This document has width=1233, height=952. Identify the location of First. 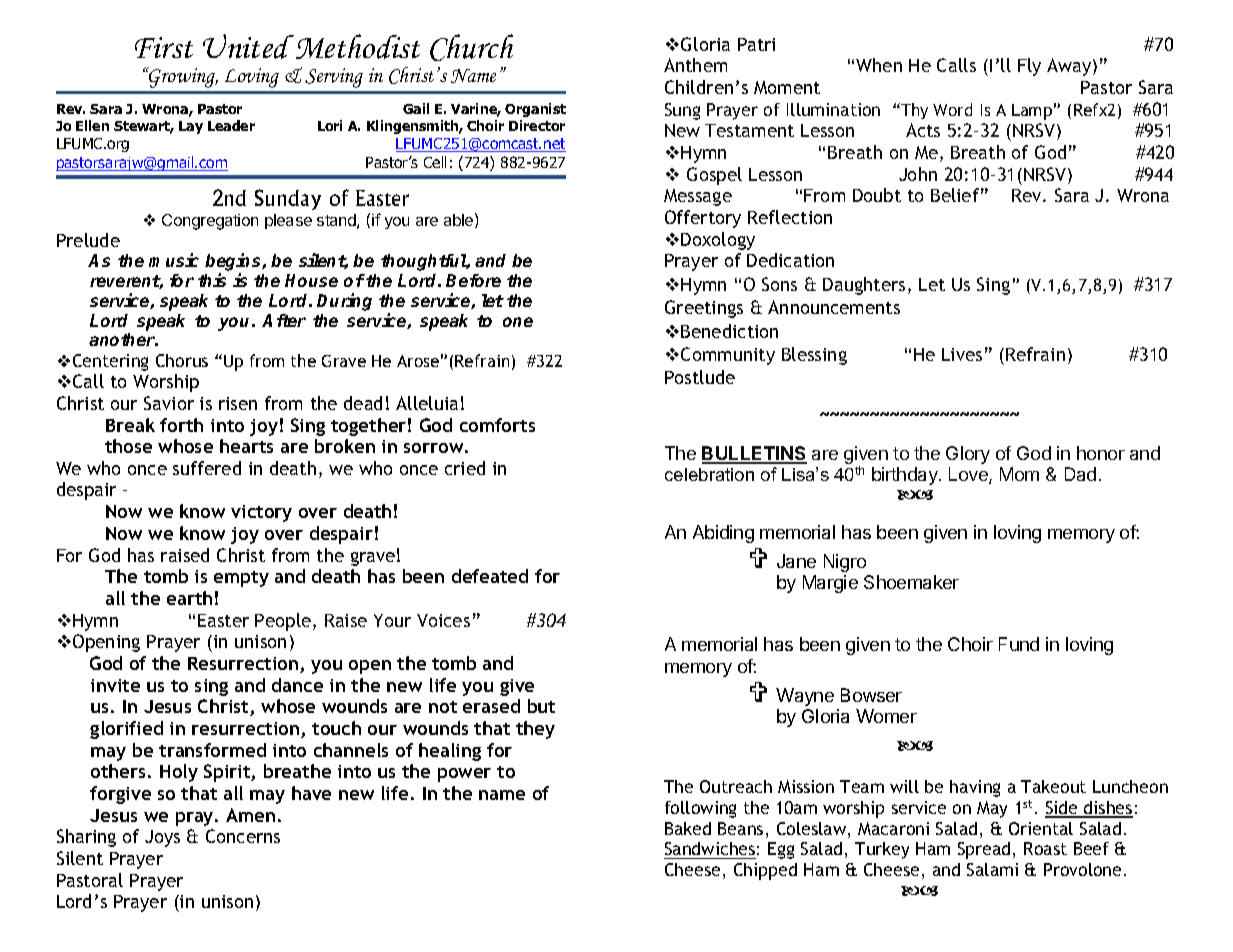
(164, 47).
